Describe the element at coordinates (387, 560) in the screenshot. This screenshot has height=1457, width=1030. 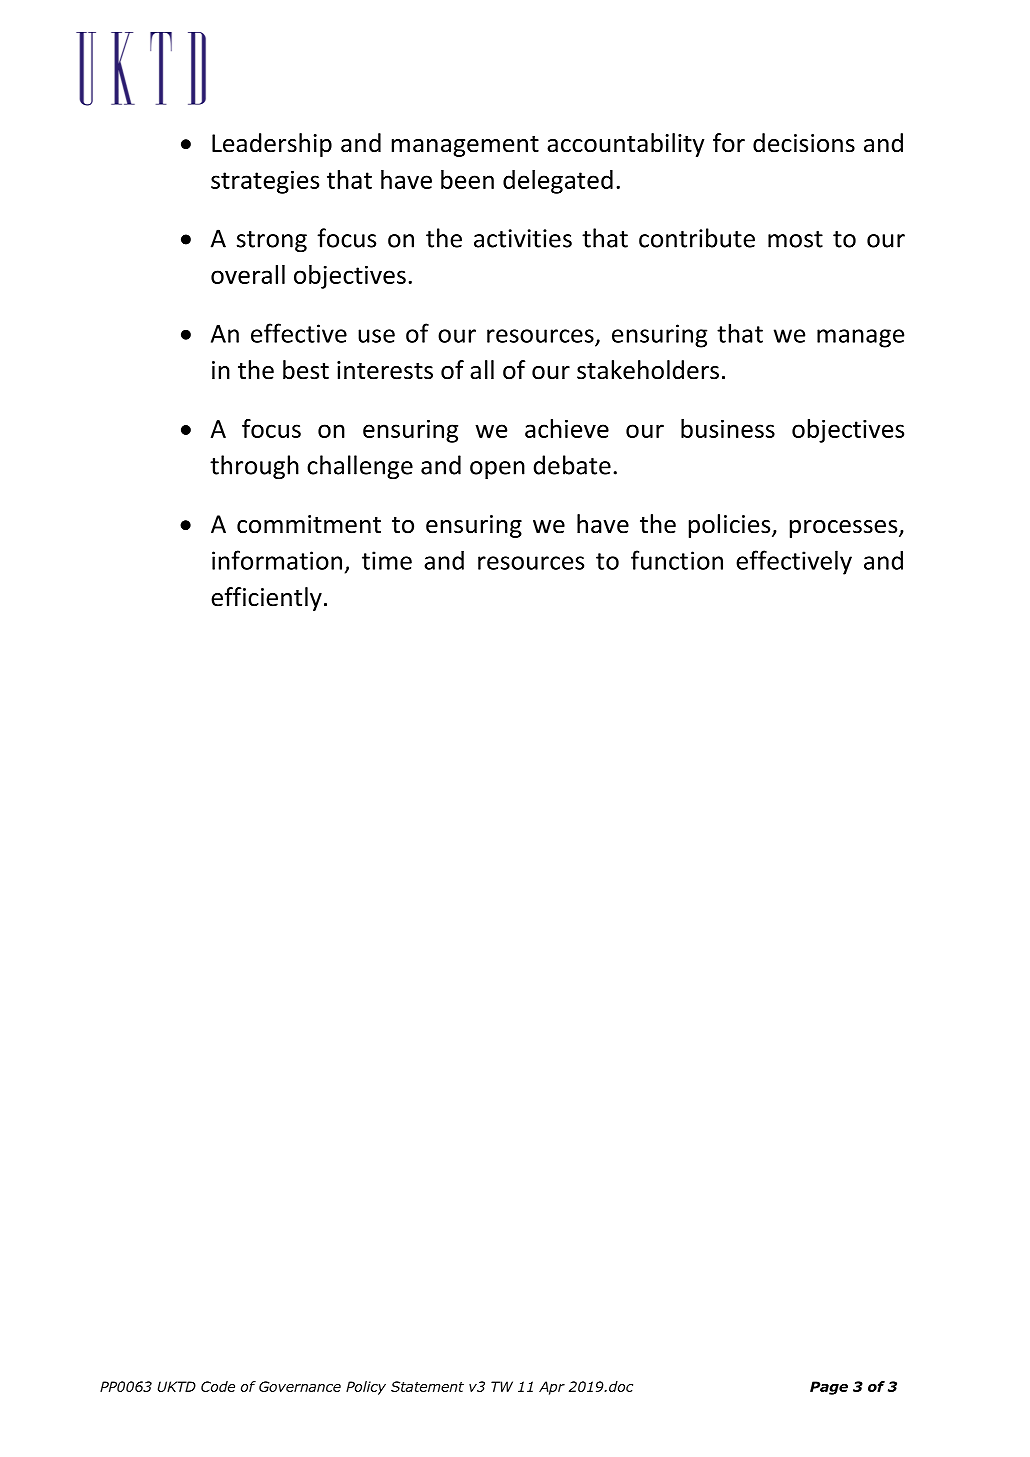
I see `time` at that location.
